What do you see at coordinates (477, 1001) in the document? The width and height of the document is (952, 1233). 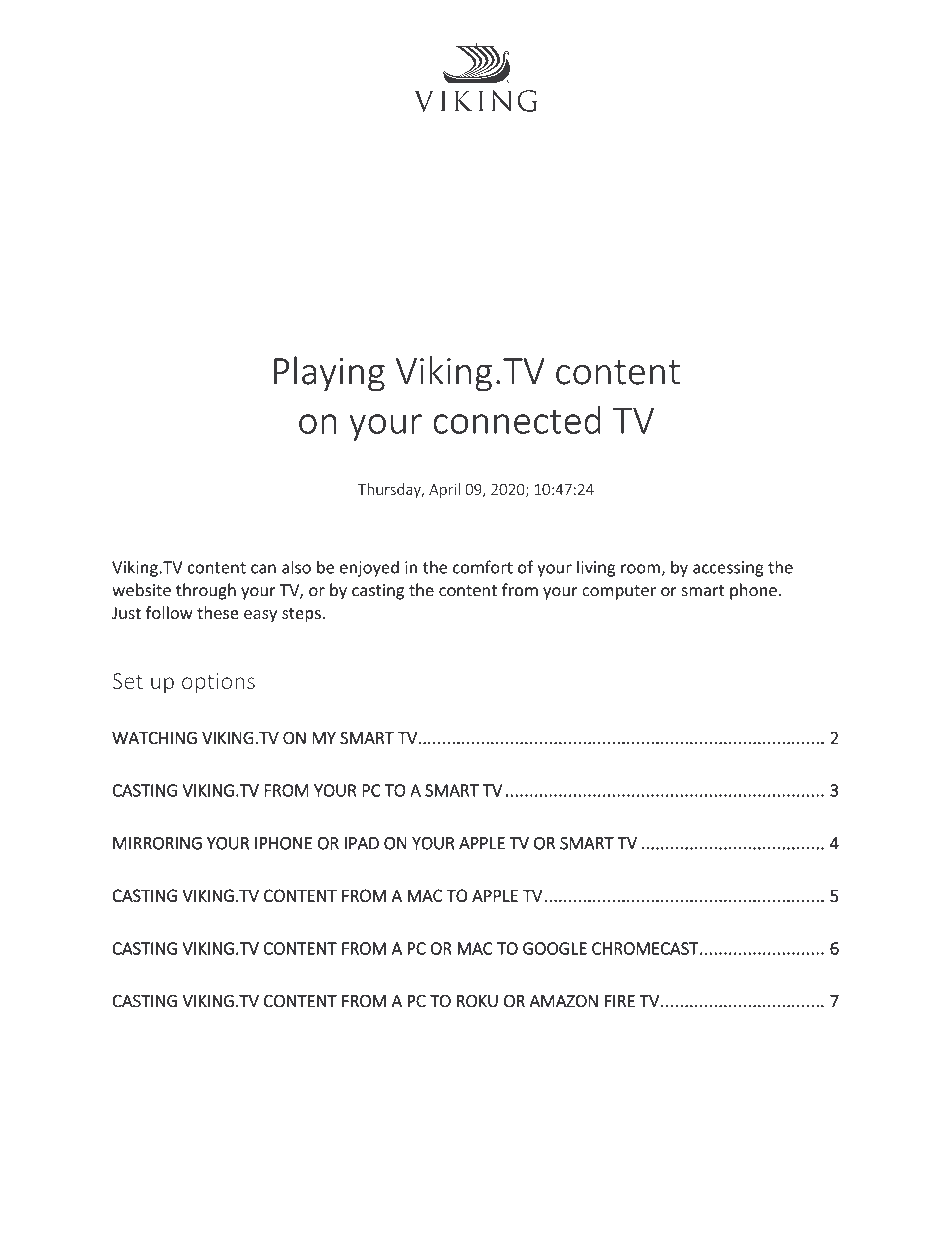 I see `ROKU` at bounding box center [477, 1001].
